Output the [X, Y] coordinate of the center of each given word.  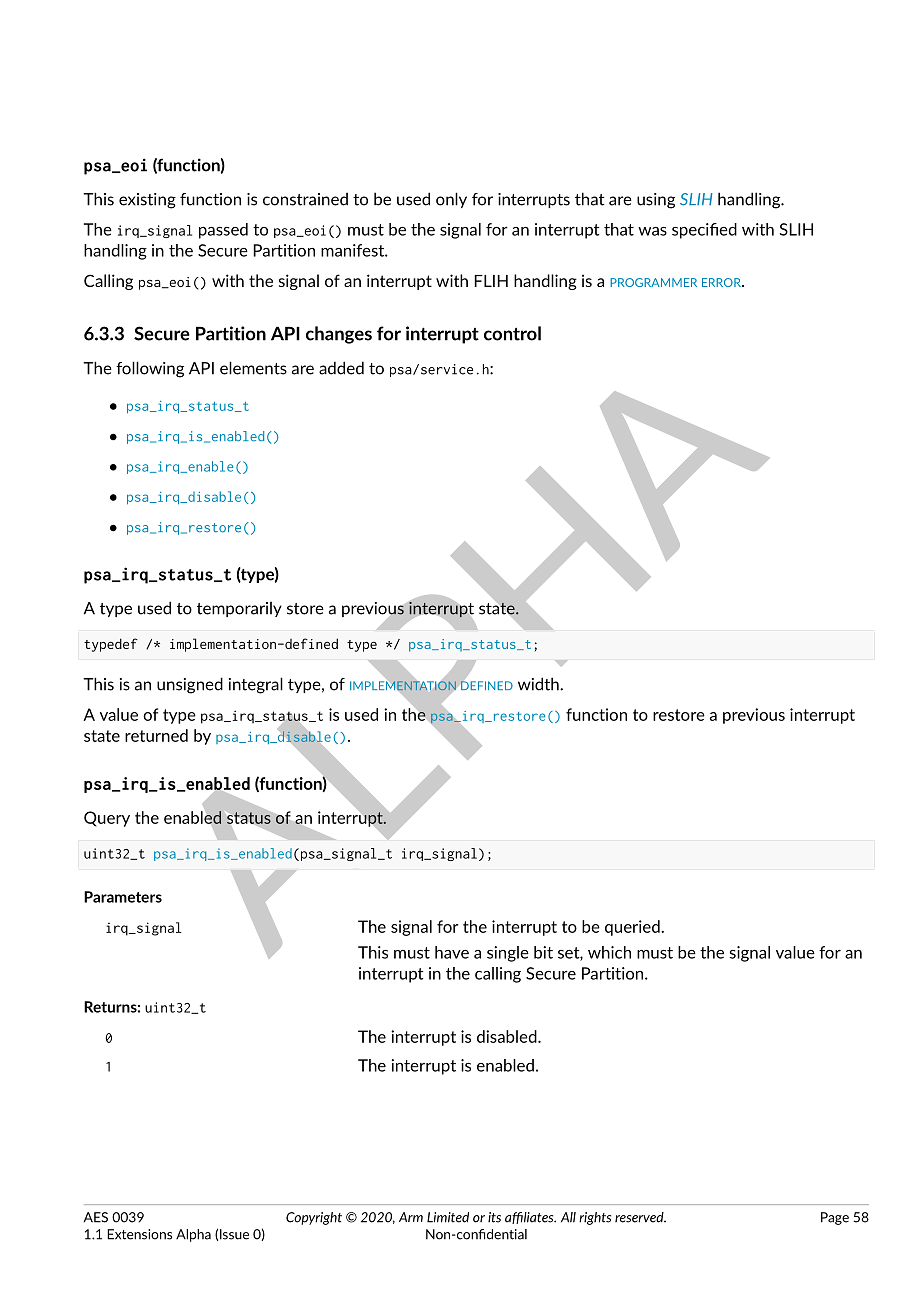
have [452, 952]
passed [223, 231]
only [451, 200]
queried [633, 928]
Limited [448, 1217]
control [512, 333]
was [652, 231]
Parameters [123, 897]
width [539, 684]
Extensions [139, 1234]
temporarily [239, 609]
